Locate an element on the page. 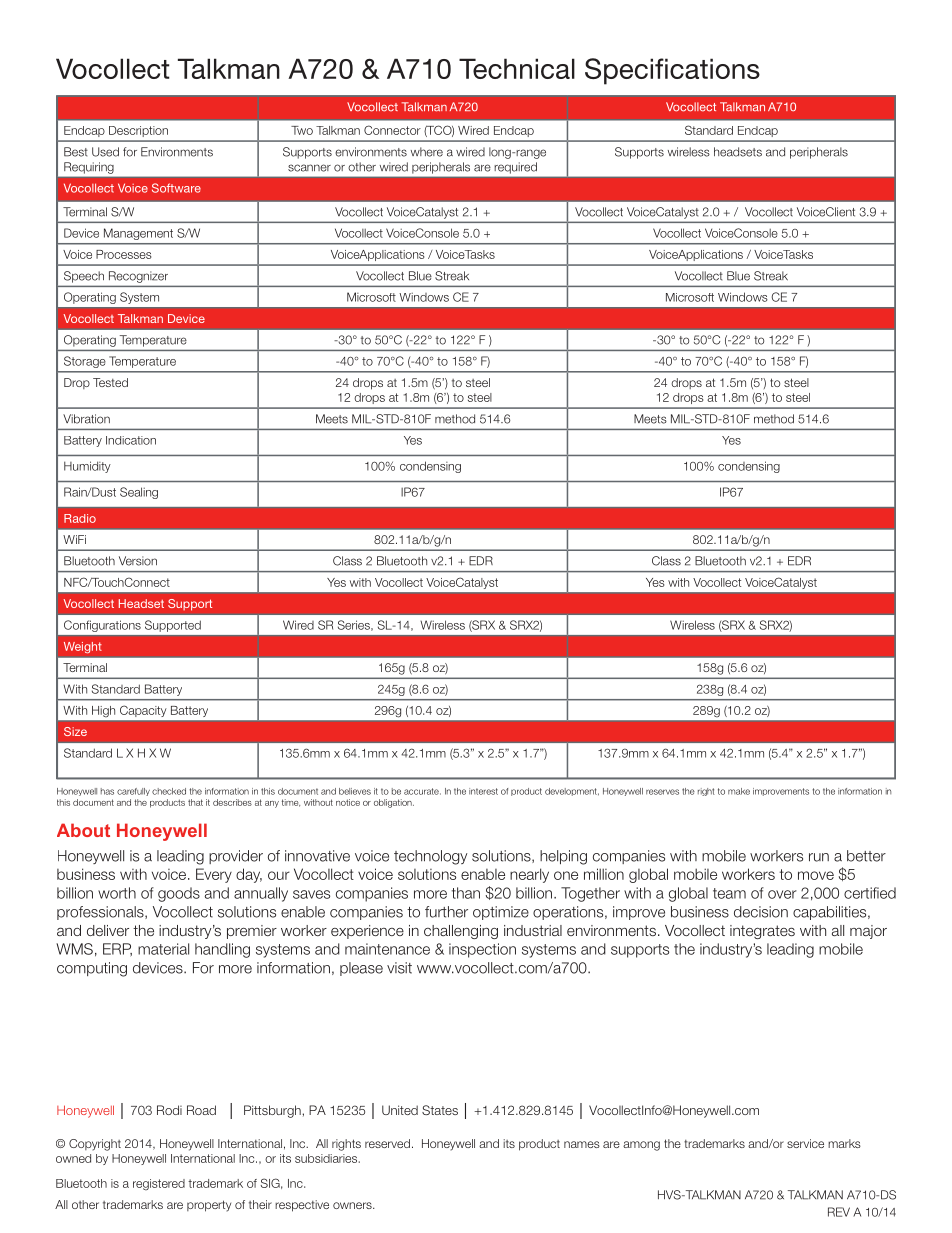  interest is located at coordinates (483, 791).
